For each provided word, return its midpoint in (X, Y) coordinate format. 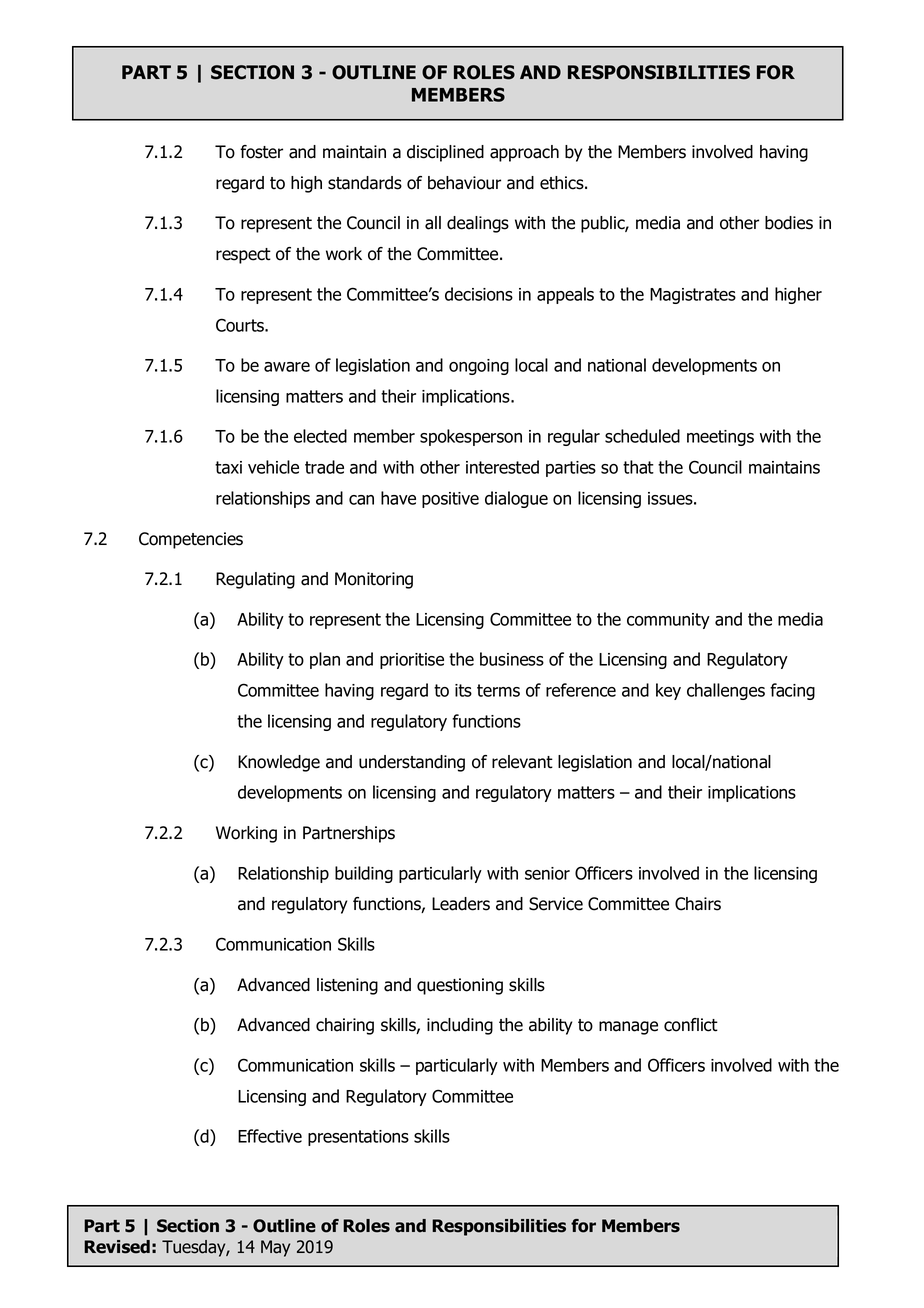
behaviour (464, 183)
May (275, 1248)
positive (450, 500)
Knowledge (279, 763)
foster (261, 152)
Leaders (461, 904)
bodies (789, 223)
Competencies (191, 540)
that (638, 467)
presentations (358, 1138)
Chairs (698, 904)
